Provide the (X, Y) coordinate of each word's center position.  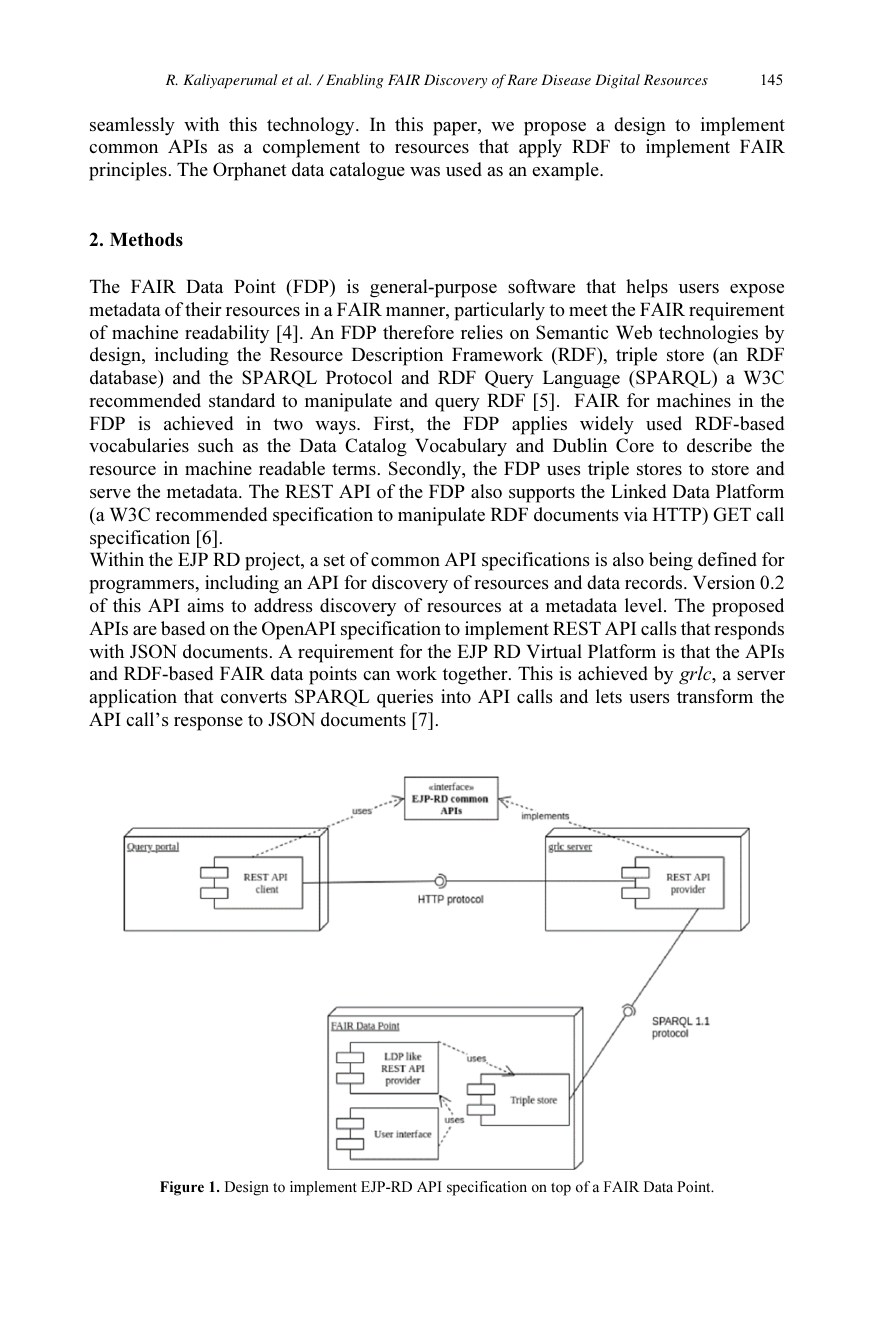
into (456, 696)
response (208, 724)
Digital (617, 81)
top (561, 1189)
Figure (182, 1188)
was (425, 171)
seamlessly (132, 126)
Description (397, 356)
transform (715, 696)
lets (609, 696)
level (645, 605)
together (476, 675)
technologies (708, 334)
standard (242, 400)
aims (205, 605)
